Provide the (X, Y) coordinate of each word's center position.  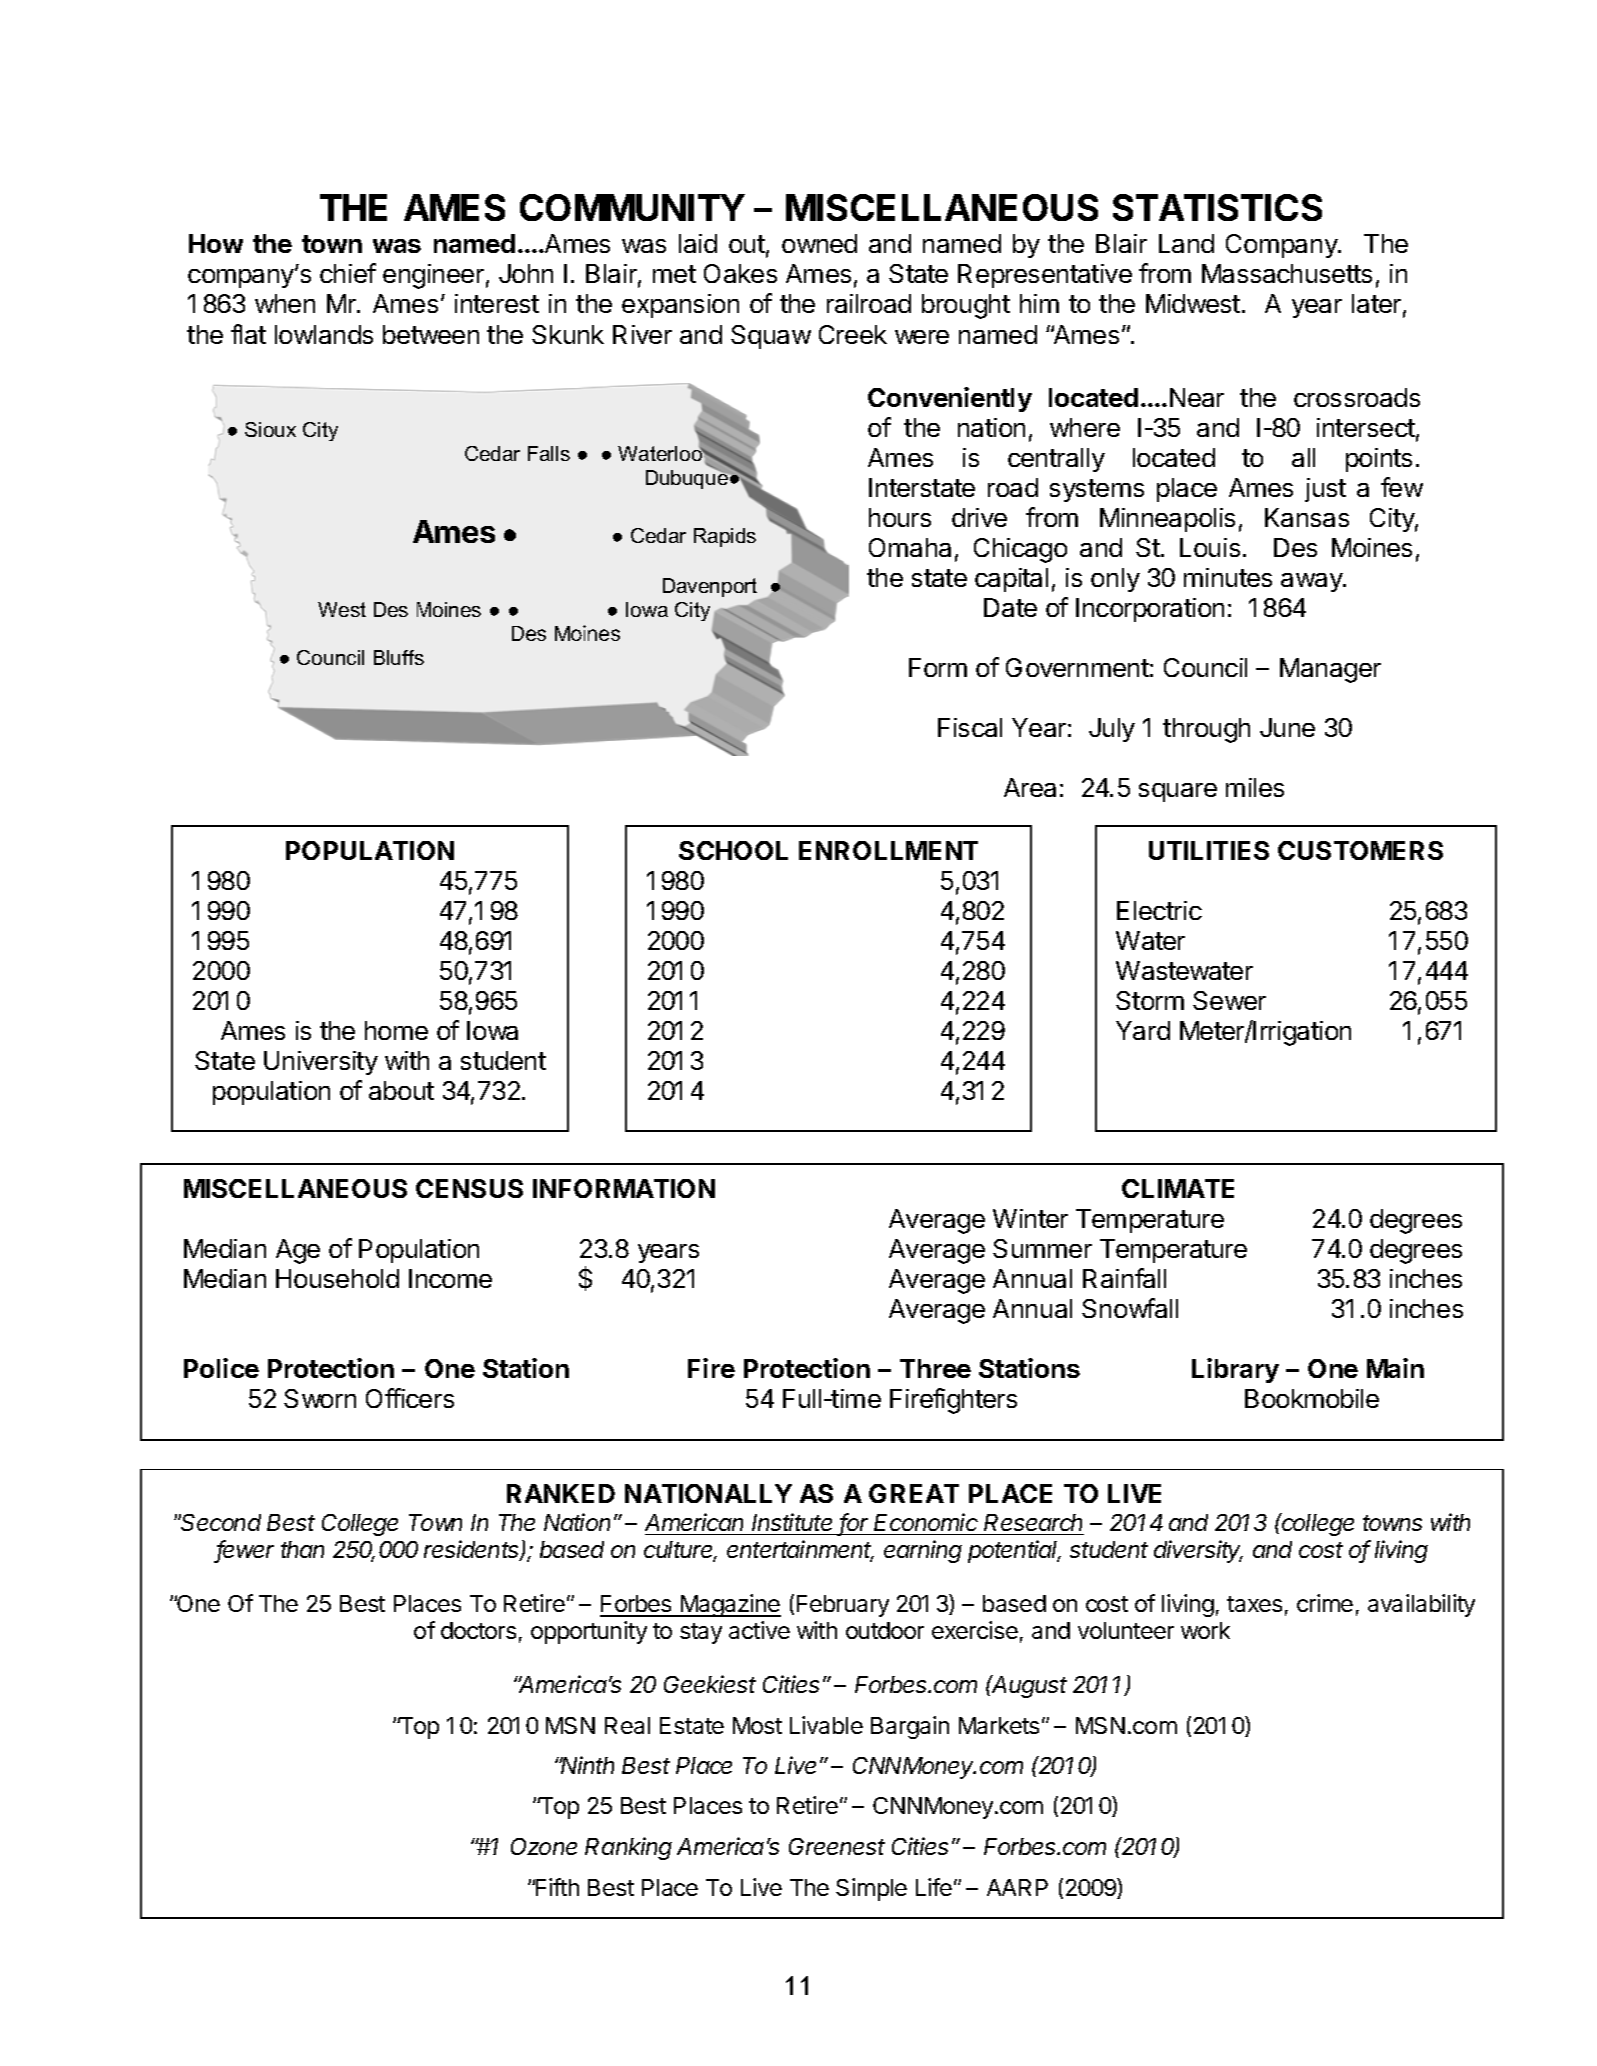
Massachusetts (1287, 273)
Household (337, 1278)
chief (348, 273)
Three (935, 1368)
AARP (1017, 1887)
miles (1255, 787)
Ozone (544, 1846)
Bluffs (399, 657)
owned (819, 243)
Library (1235, 1370)
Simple (871, 1889)
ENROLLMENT (888, 850)
